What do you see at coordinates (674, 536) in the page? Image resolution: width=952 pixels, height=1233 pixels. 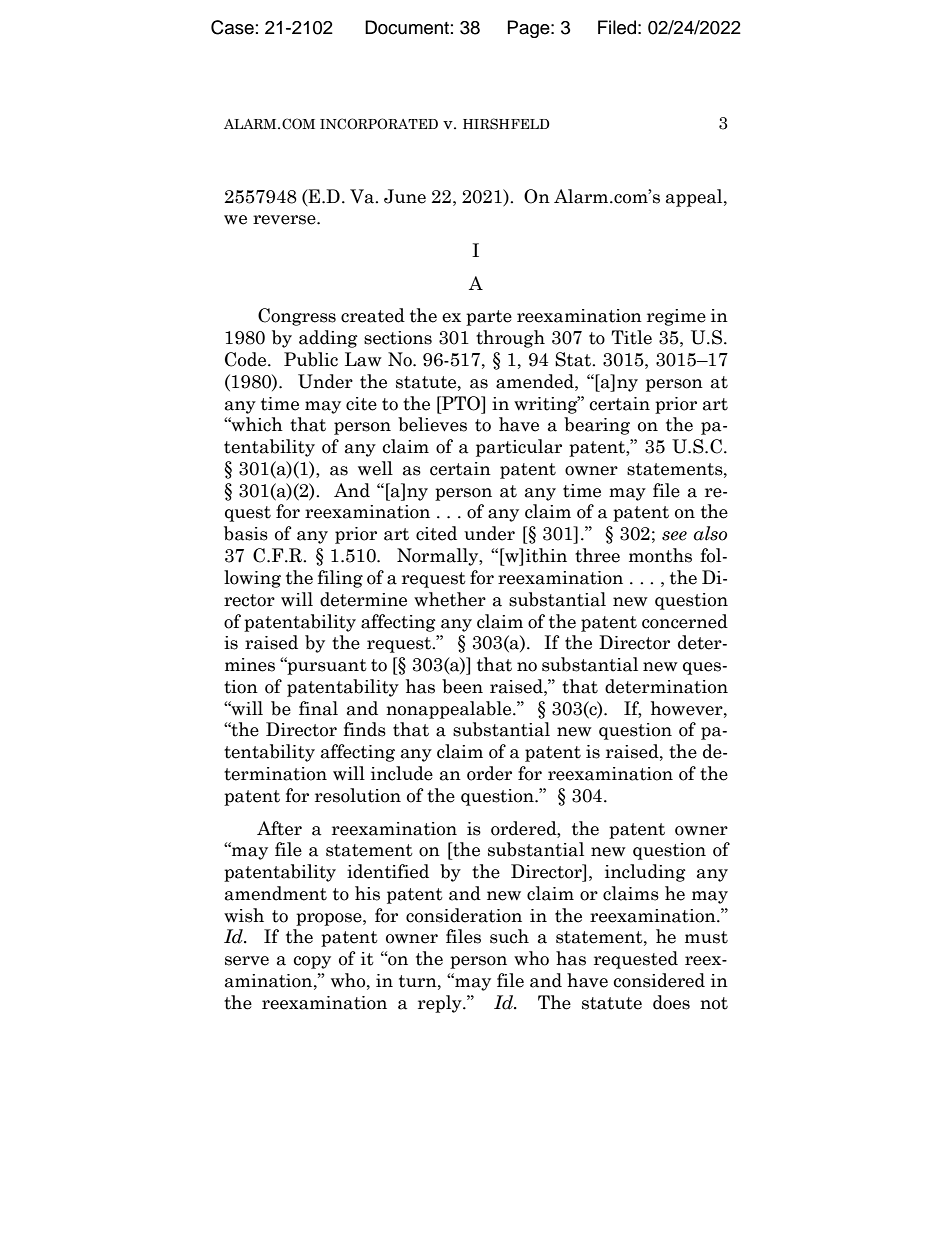 I see `see` at bounding box center [674, 536].
